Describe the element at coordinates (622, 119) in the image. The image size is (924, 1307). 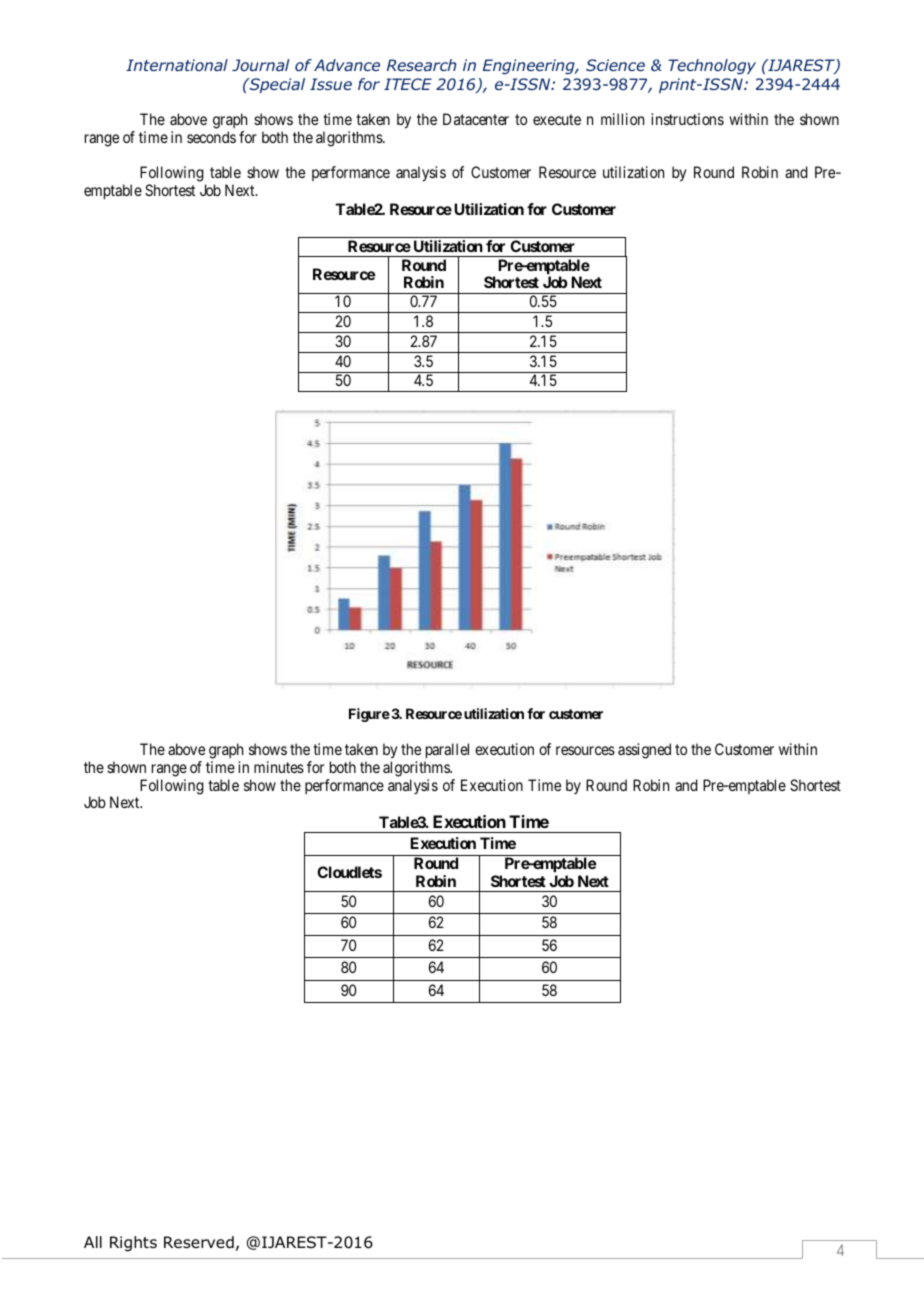
I see `million` at that location.
